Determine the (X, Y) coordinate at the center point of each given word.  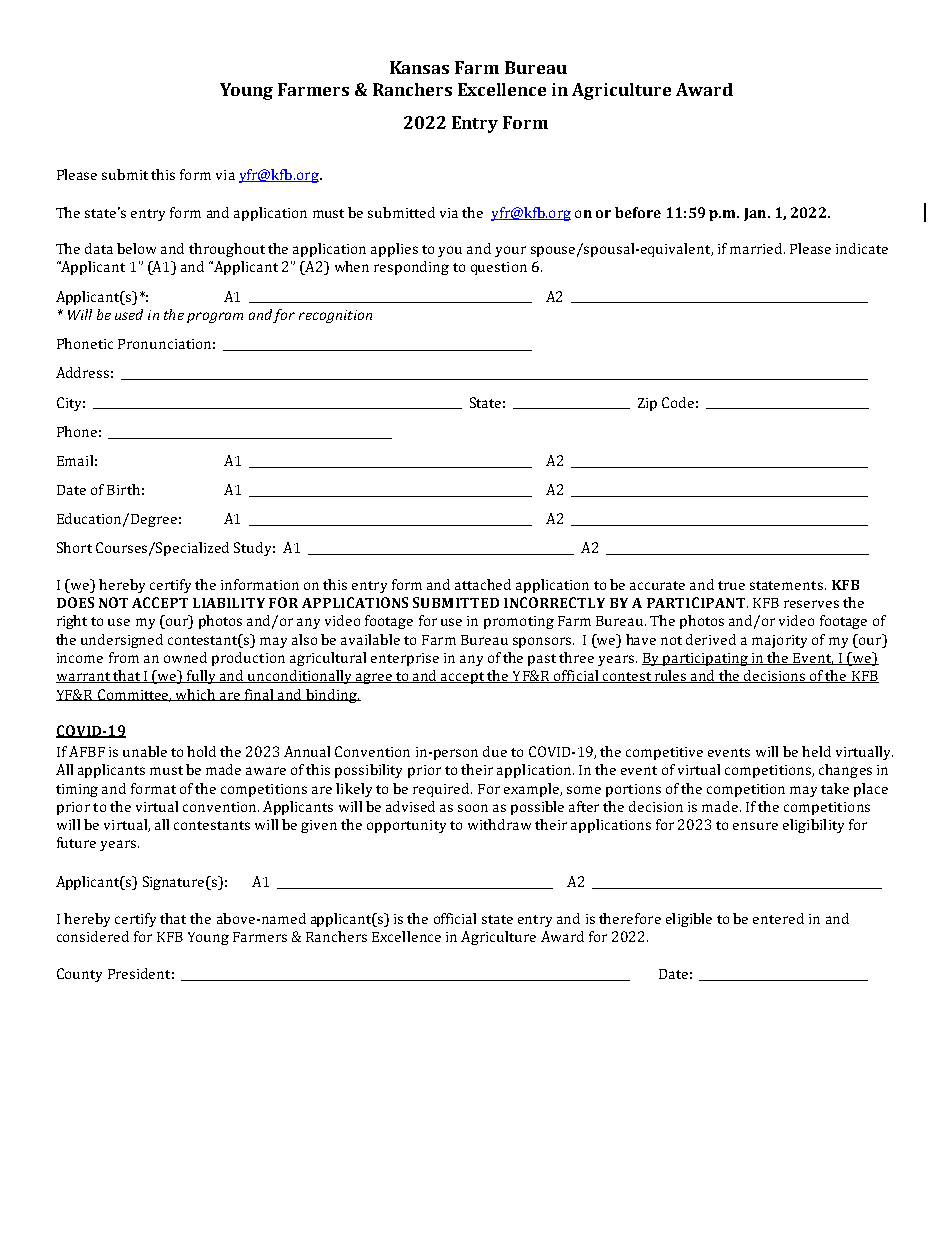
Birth (123, 489)
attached (483, 584)
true (731, 585)
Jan (756, 214)
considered (93, 936)
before (638, 212)
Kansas (419, 67)
